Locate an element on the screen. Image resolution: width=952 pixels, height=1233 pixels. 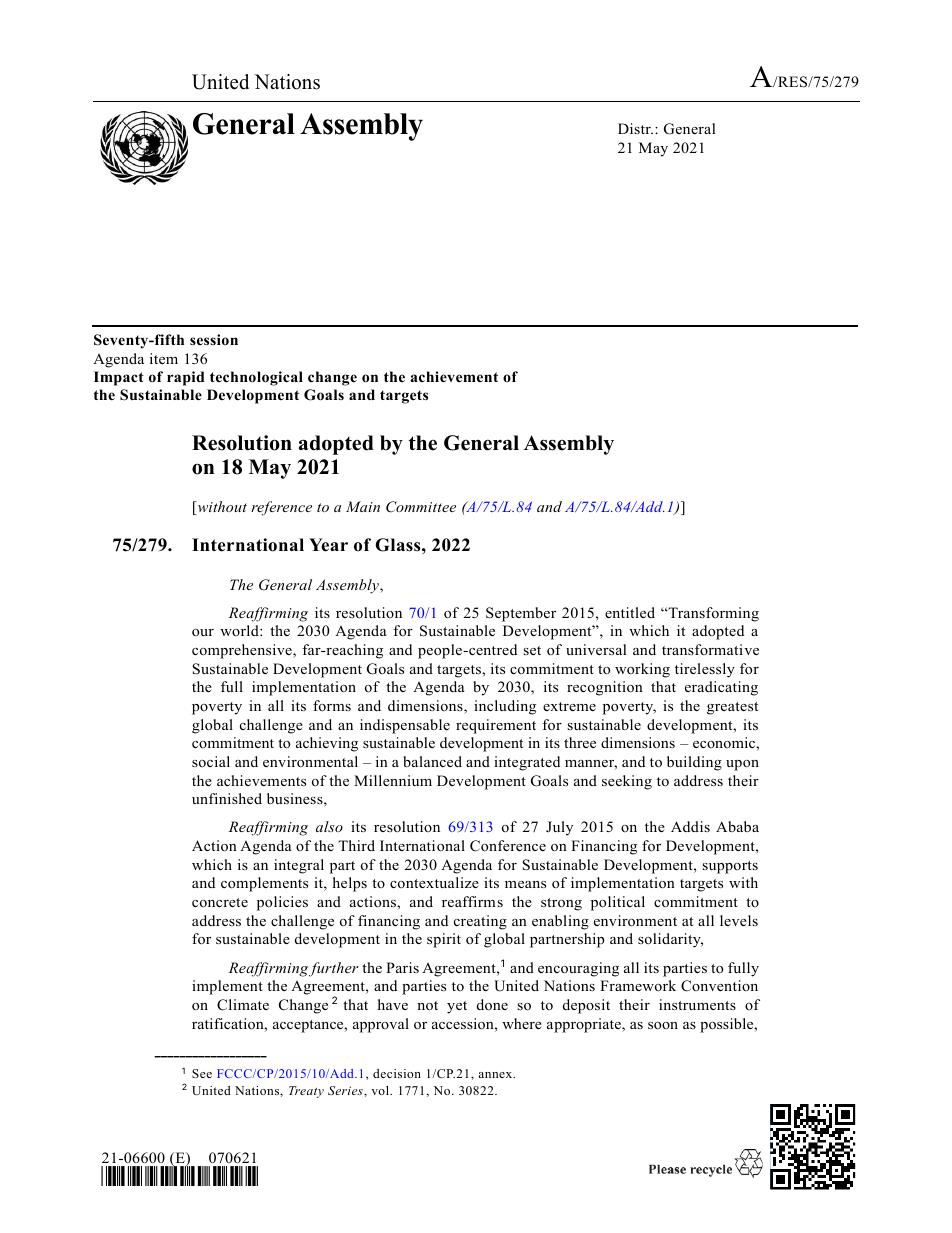
technological is located at coordinates (256, 378).
